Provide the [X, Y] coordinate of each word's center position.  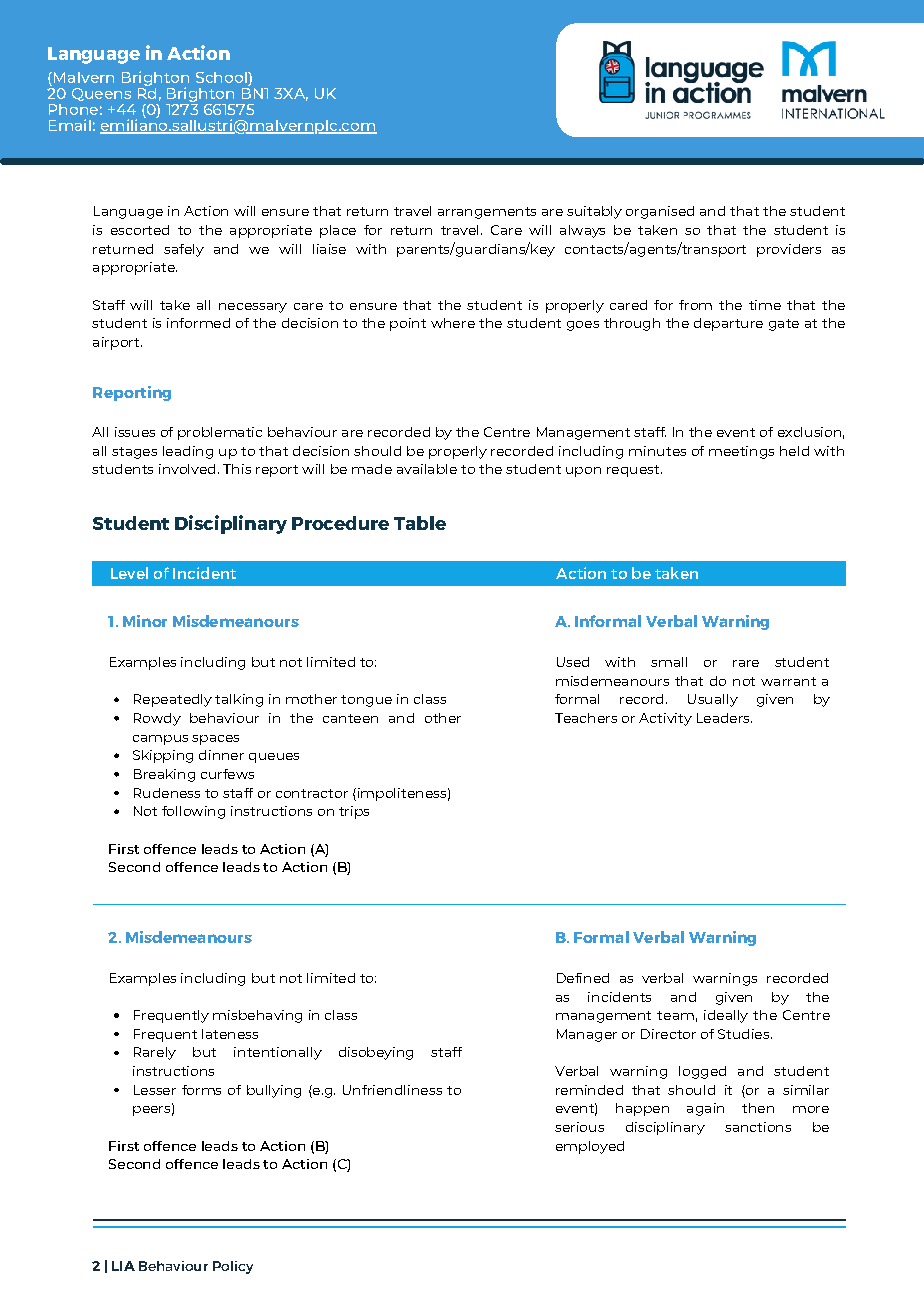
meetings [741, 452]
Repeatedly [173, 700]
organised [660, 212]
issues [135, 432]
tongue [366, 701]
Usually [713, 700]
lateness [230, 1034]
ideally [726, 1016]
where [453, 323]
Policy [233, 1267]
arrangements [487, 213]
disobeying [376, 1053]
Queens [101, 94]
